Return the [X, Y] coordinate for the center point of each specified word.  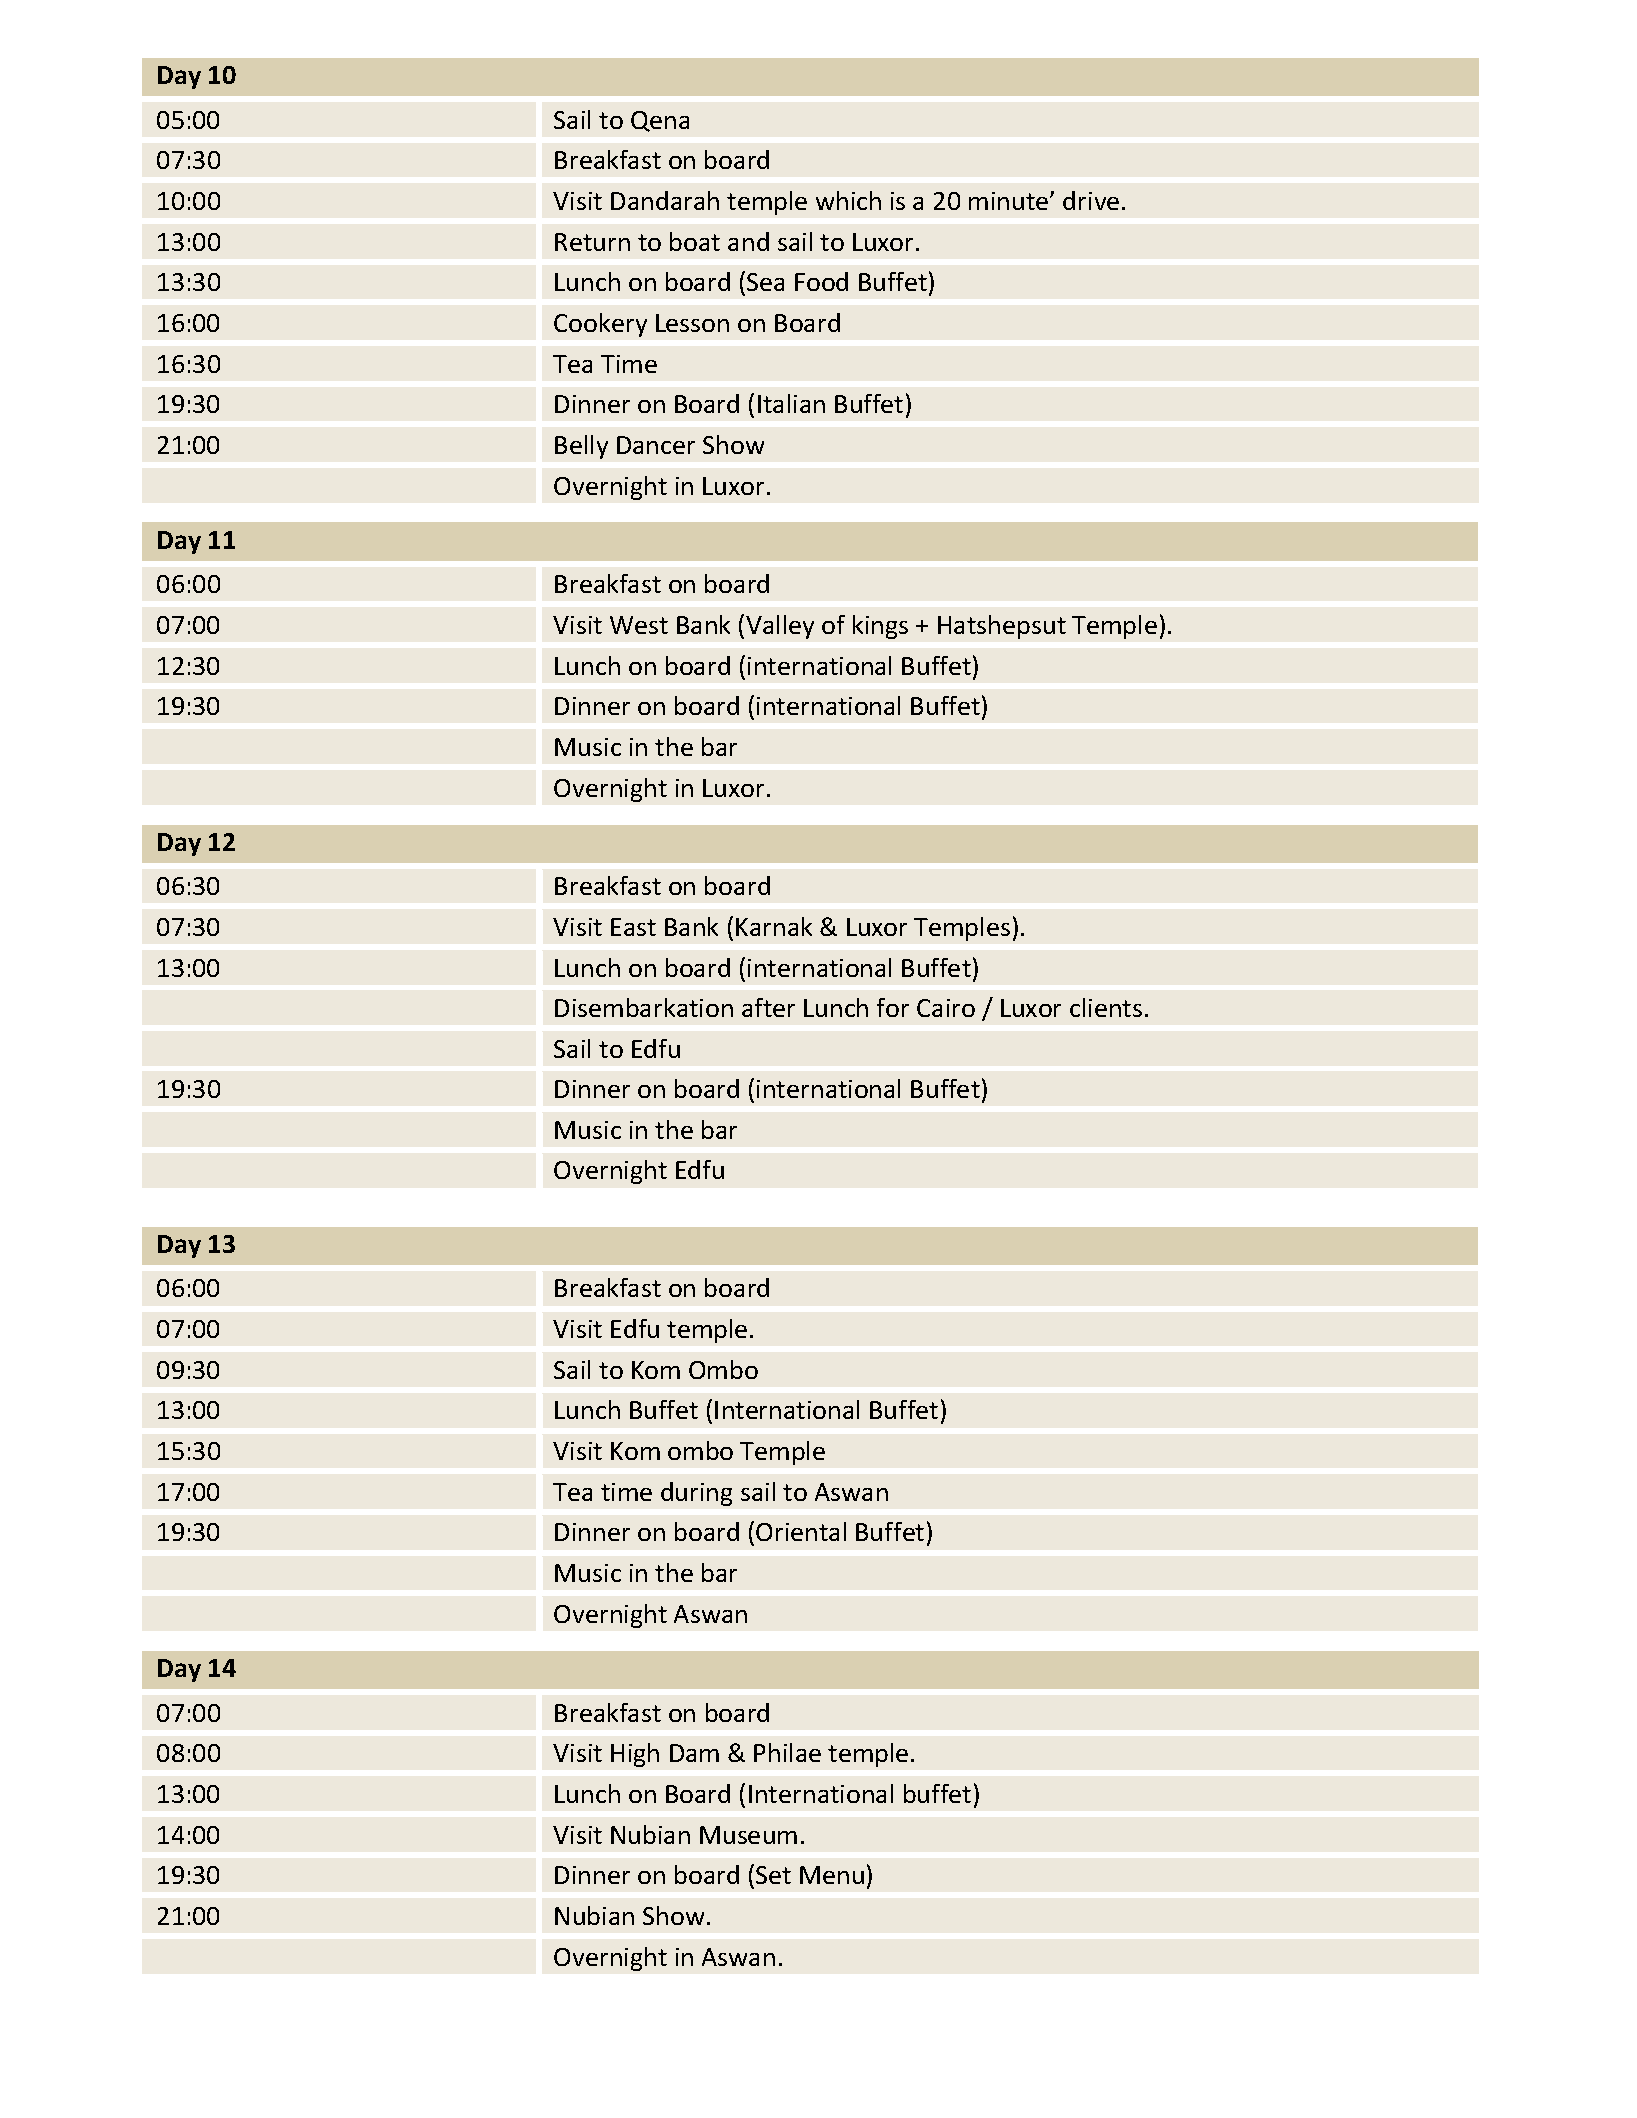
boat [695, 241]
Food [821, 281]
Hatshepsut [1002, 627]
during [696, 1494]
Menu [832, 1875]
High [635, 1755]
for [893, 1007]
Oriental [801, 1531]
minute [1010, 201]
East [633, 927]
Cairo [946, 1008]
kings [880, 627]
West [639, 625]
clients [1106, 1007]
